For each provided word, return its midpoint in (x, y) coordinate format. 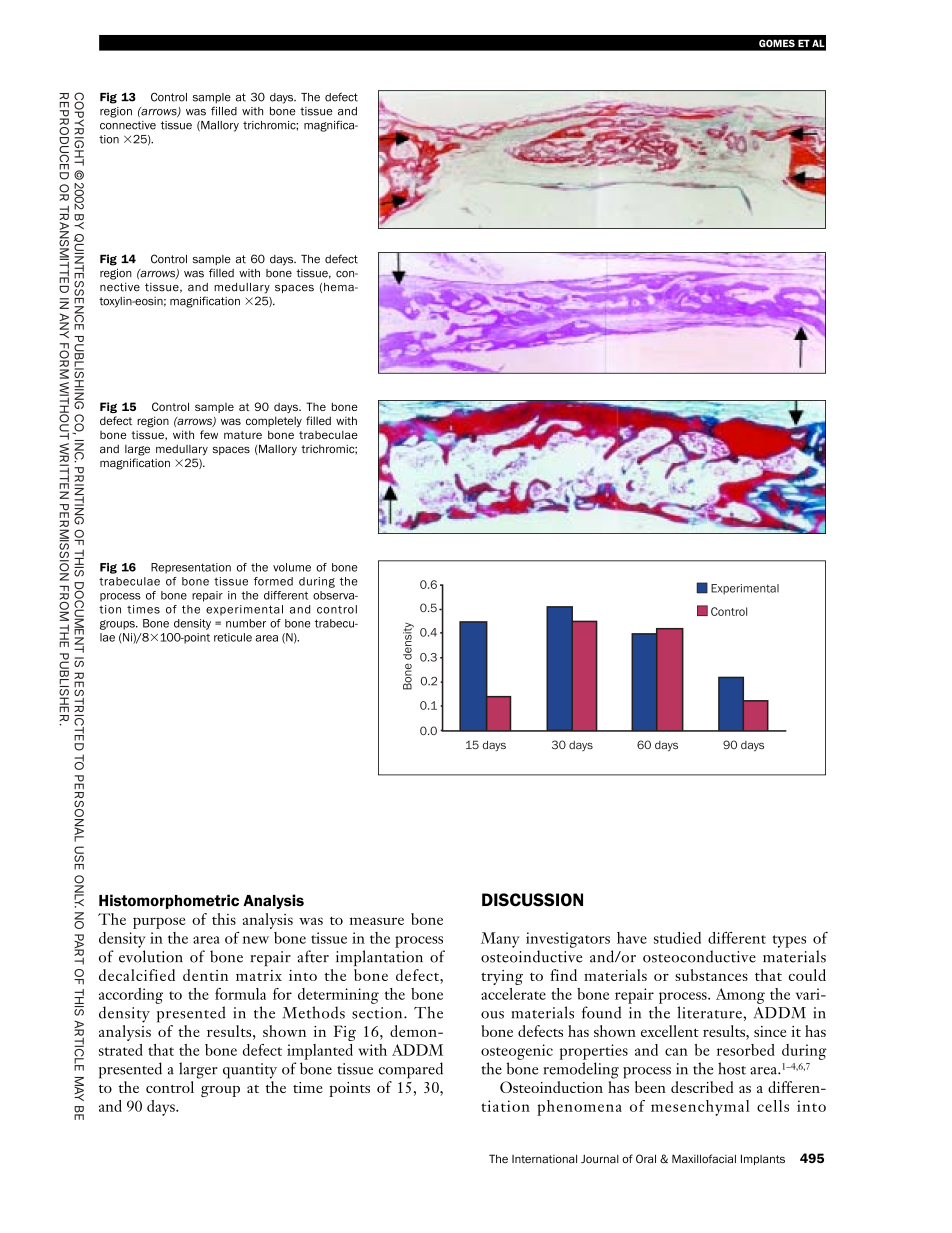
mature (243, 435)
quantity (250, 1071)
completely (274, 421)
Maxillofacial (704, 1159)
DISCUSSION (532, 900)
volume (292, 567)
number (246, 623)
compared (411, 1070)
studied (677, 938)
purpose (159, 923)
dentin (205, 975)
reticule (233, 637)
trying (502, 977)
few (209, 434)
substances (711, 975)
